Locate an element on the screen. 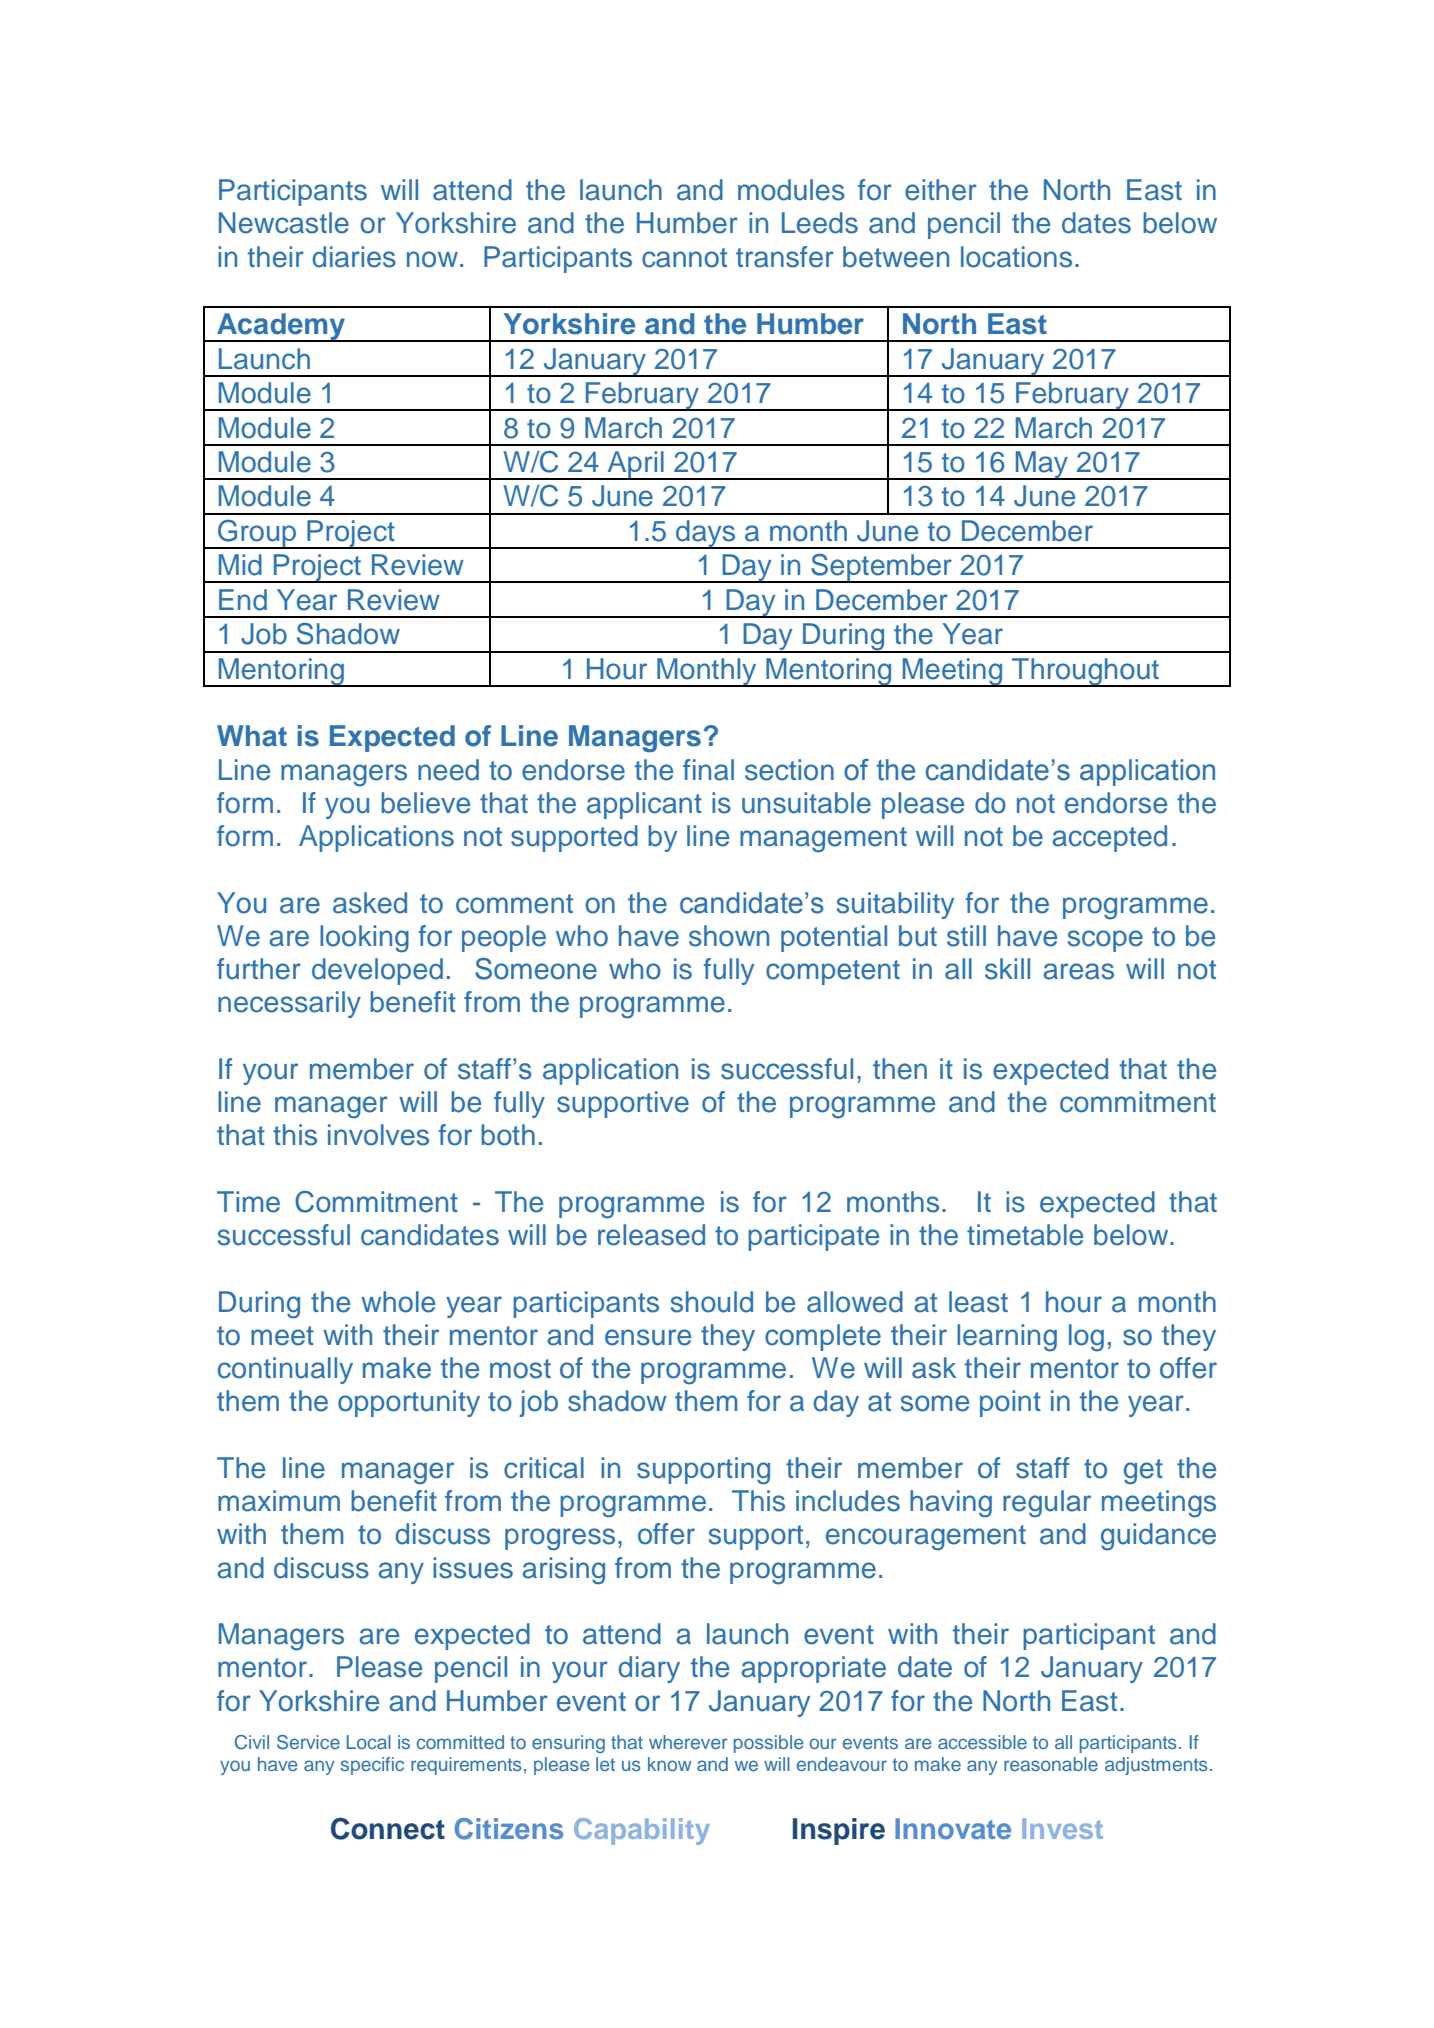 The height and width of the screenshot is (2028, 1434). days is located at coordinates (706, 534).
